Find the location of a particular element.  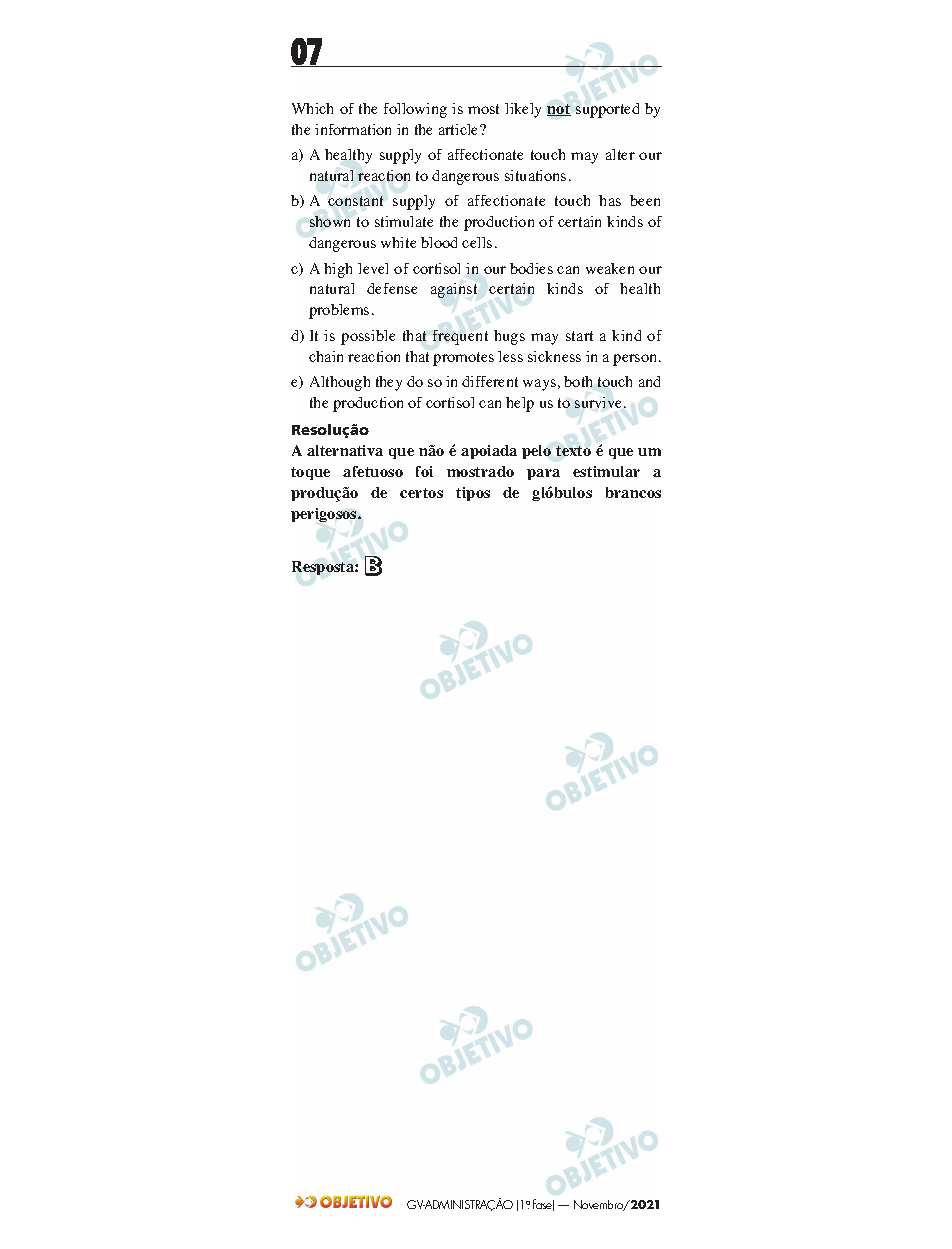

article is located at coordinates (460, 129).
